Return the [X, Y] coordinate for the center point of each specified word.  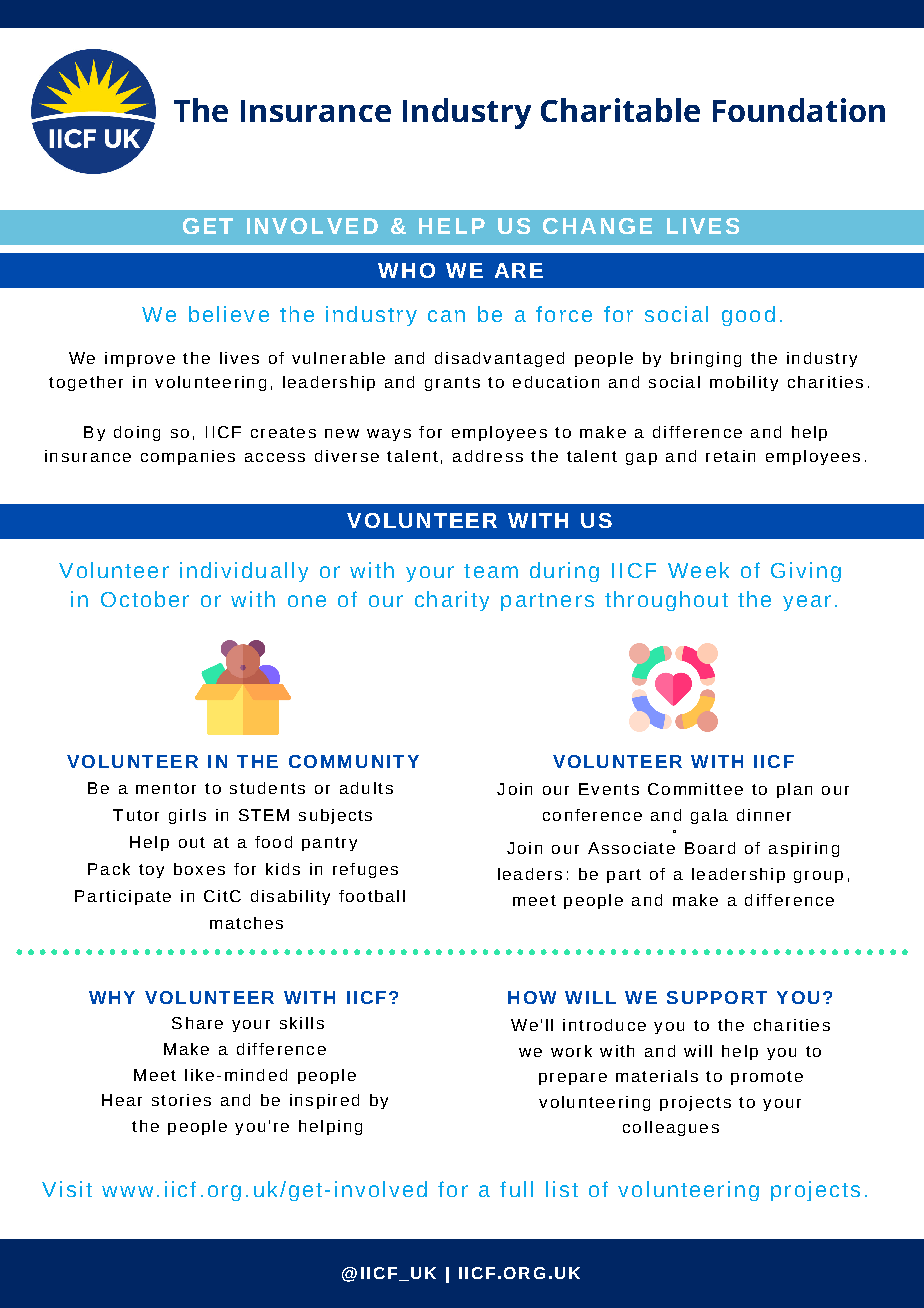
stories [181, 1100]
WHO [406, 270]
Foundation [799, 110]
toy [151, 871]
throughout [666, 601]
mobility [744, 383]
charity [452, 601]
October [145, 599]
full [516, 1189]
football [372, 896]
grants [452, 384]
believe [229, 314]
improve [140, 359]
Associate [631, 848]
